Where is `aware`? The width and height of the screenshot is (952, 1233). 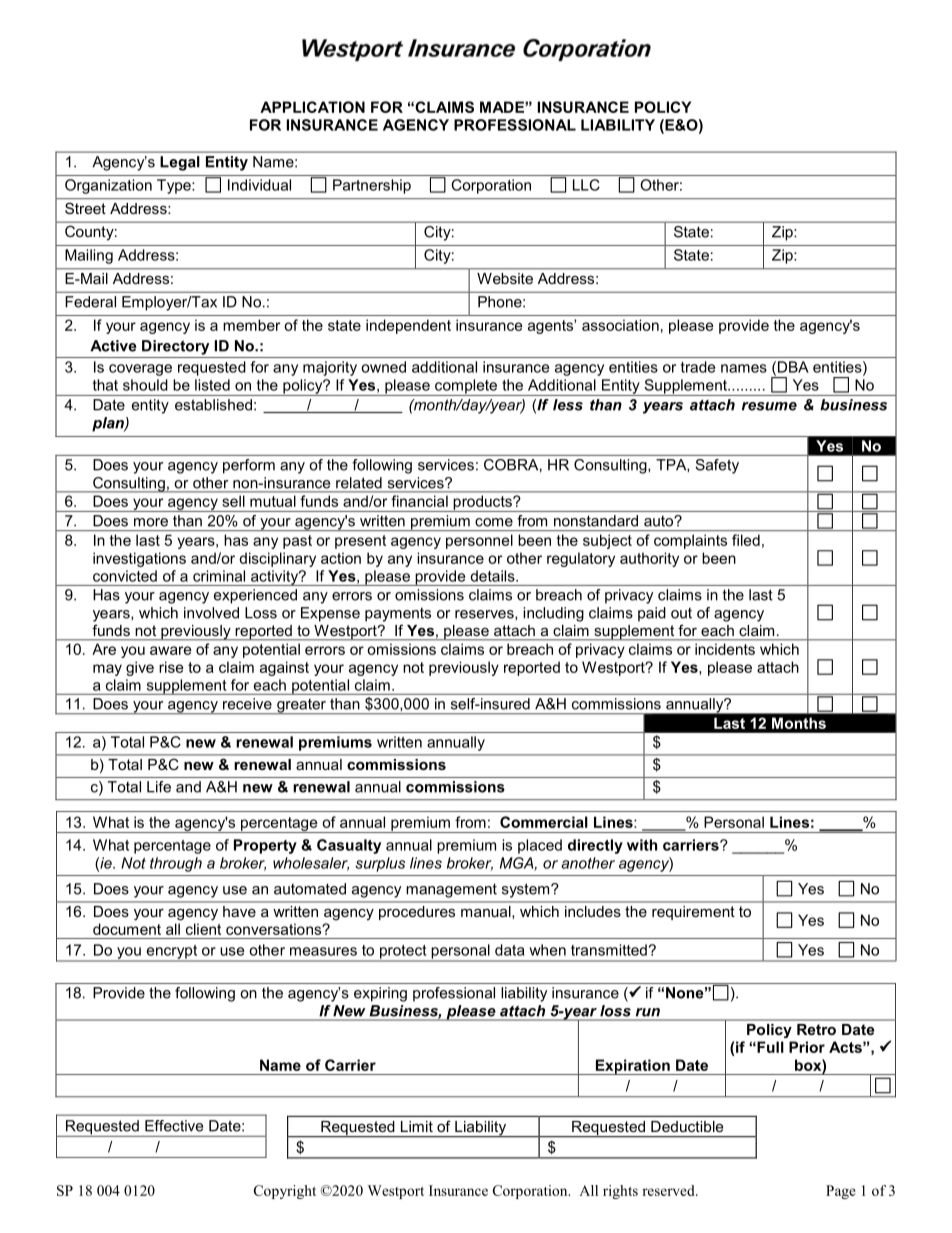 aware is located at coordinates (171, 650).
